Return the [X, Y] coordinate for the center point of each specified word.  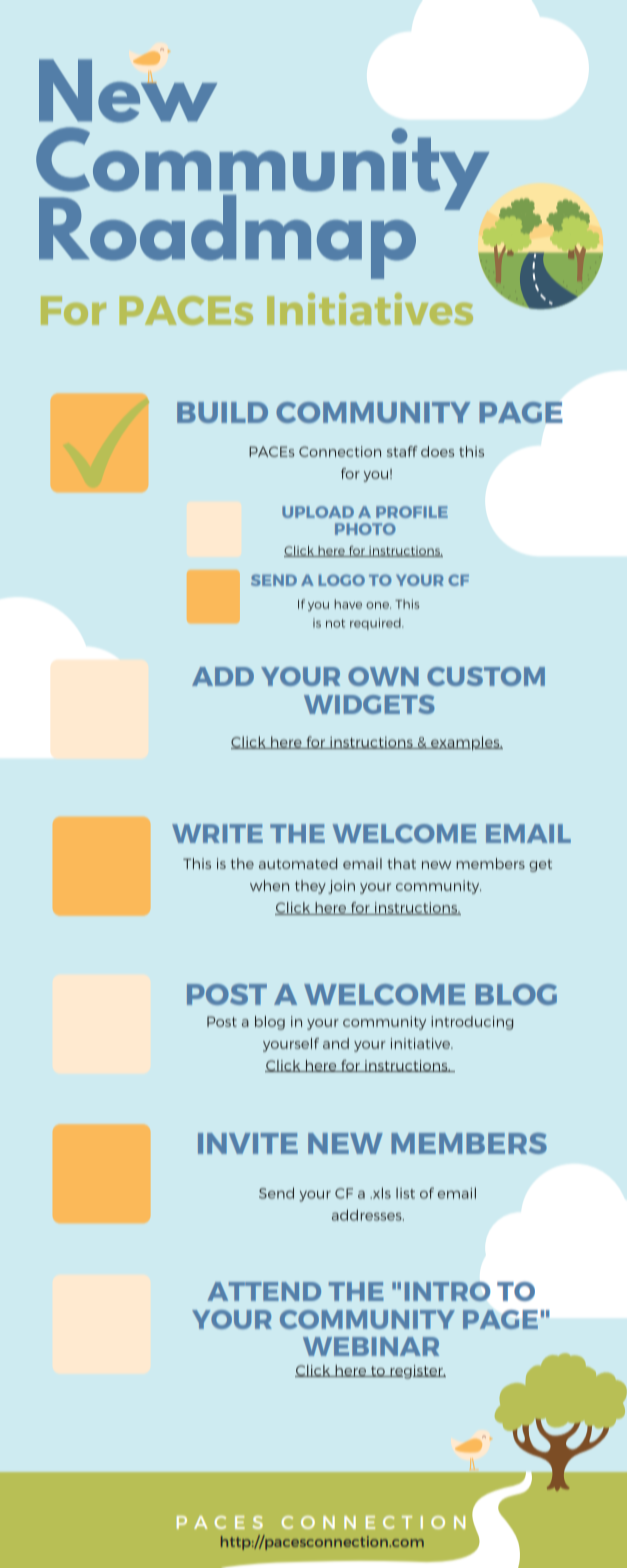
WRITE [217, 833]
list [405, 1193]
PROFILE [412, 512]
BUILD [222, 412]
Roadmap [227, 235]
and [336, 1043]
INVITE [248, 1143]
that [402, 863]
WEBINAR [371, 1346]
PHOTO [365, 529]
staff [402, 451]
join [341, 887]
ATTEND [264, 1291]
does [437, 451]
